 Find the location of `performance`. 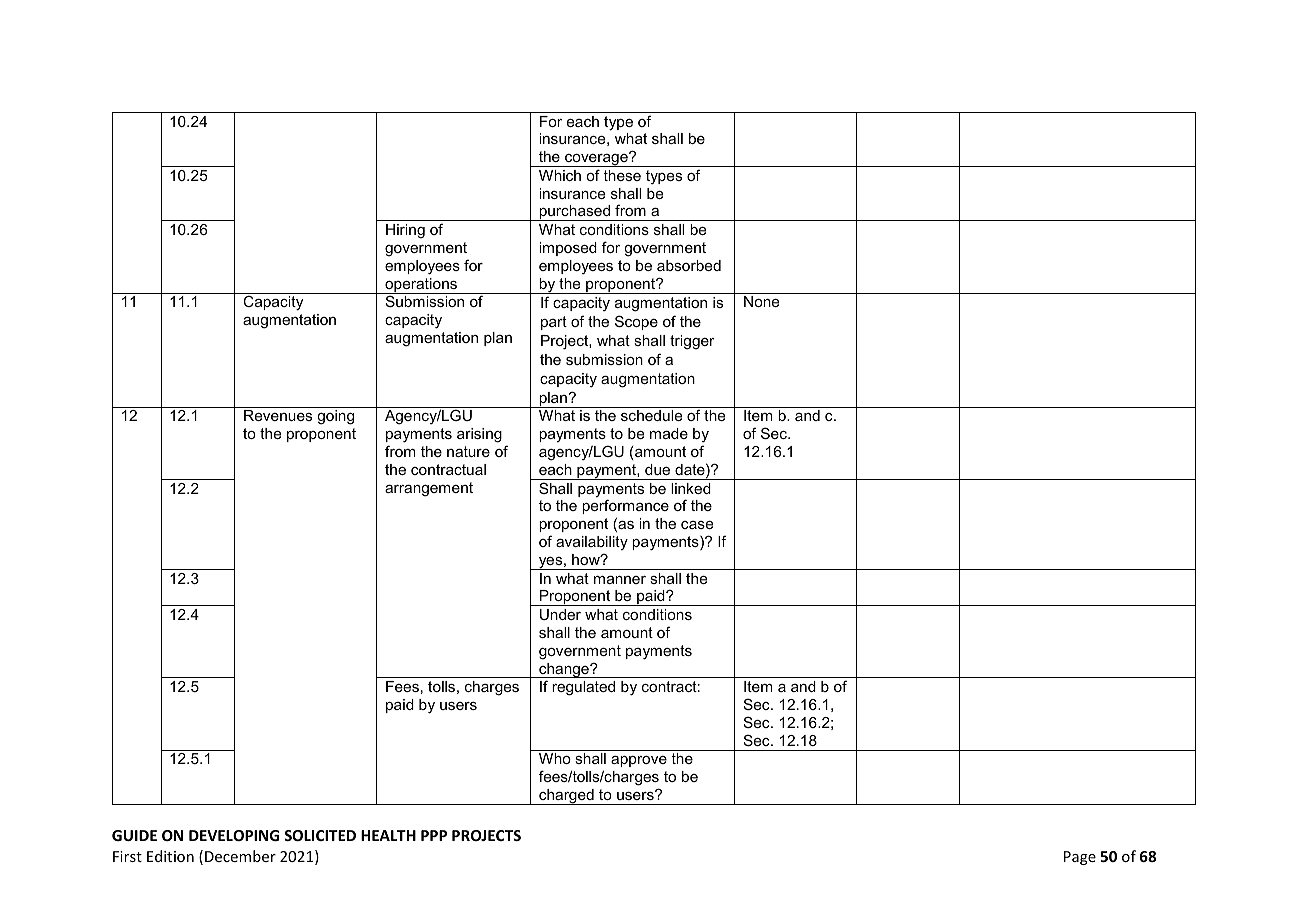

performance is located at coordinates (625, 506).
